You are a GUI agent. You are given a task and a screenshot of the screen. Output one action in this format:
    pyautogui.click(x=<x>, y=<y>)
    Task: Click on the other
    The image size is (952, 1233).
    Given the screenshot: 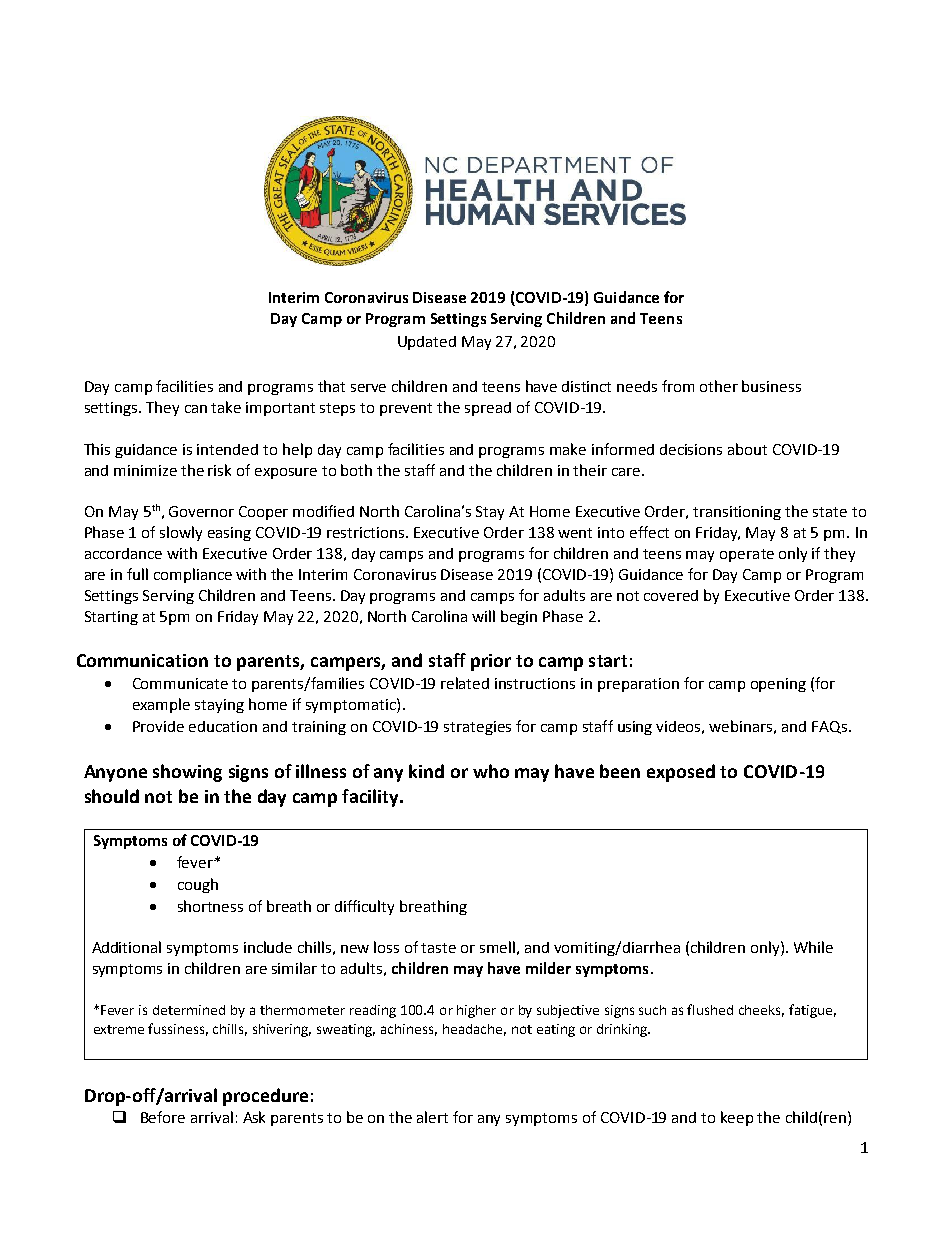 What is the action you would take?
    pyautogui.click(x=719, y=386)
